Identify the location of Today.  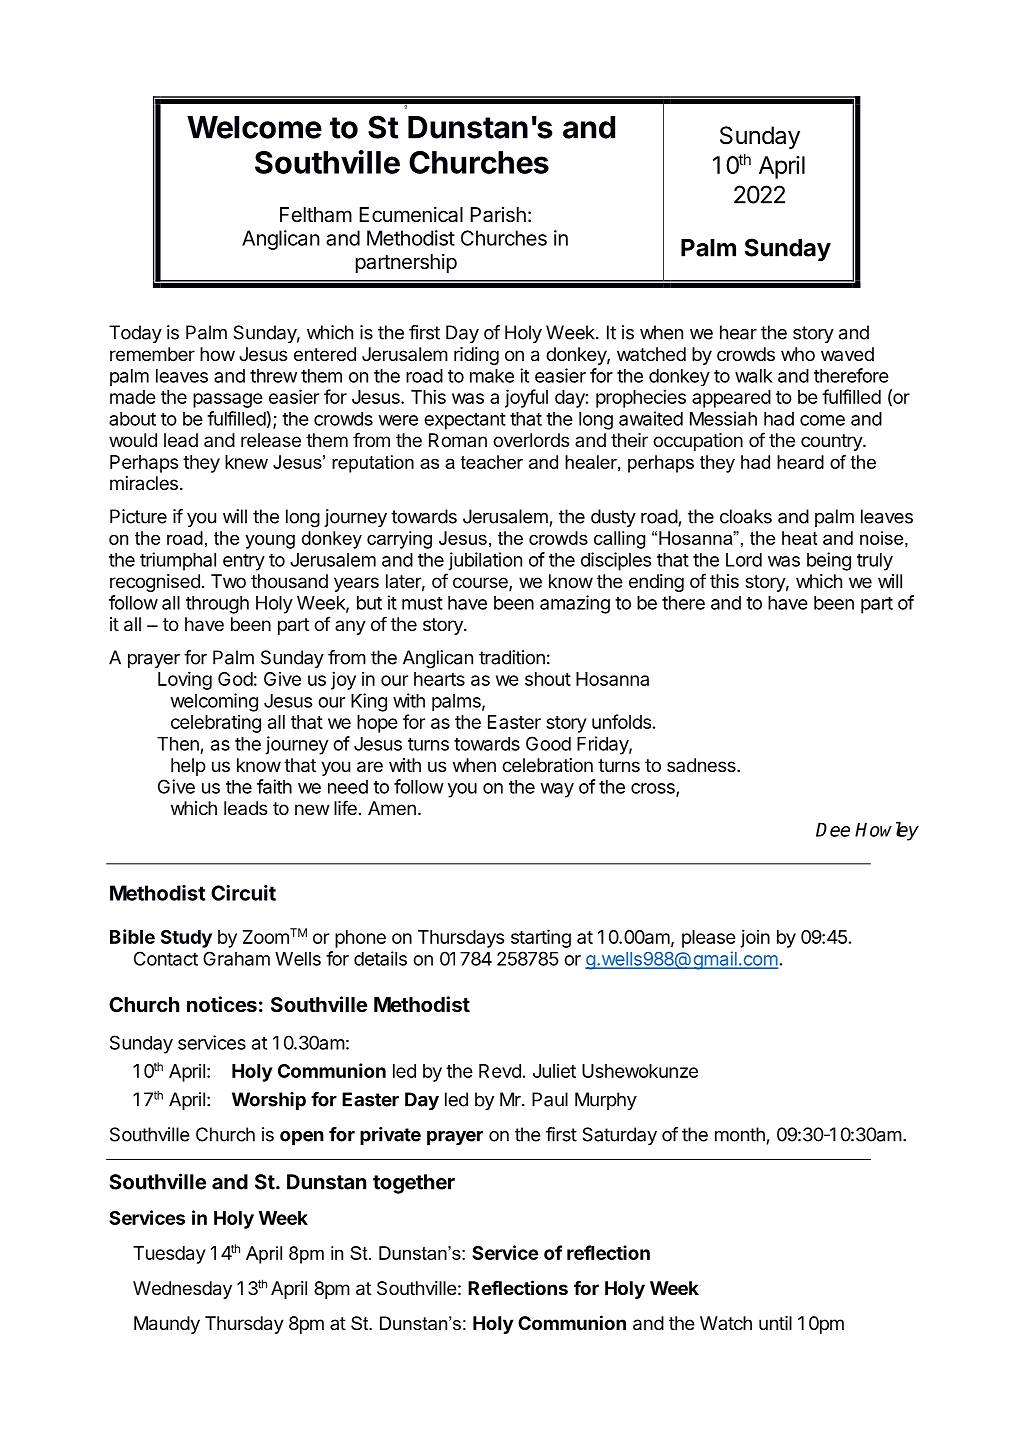
(135, 334).
